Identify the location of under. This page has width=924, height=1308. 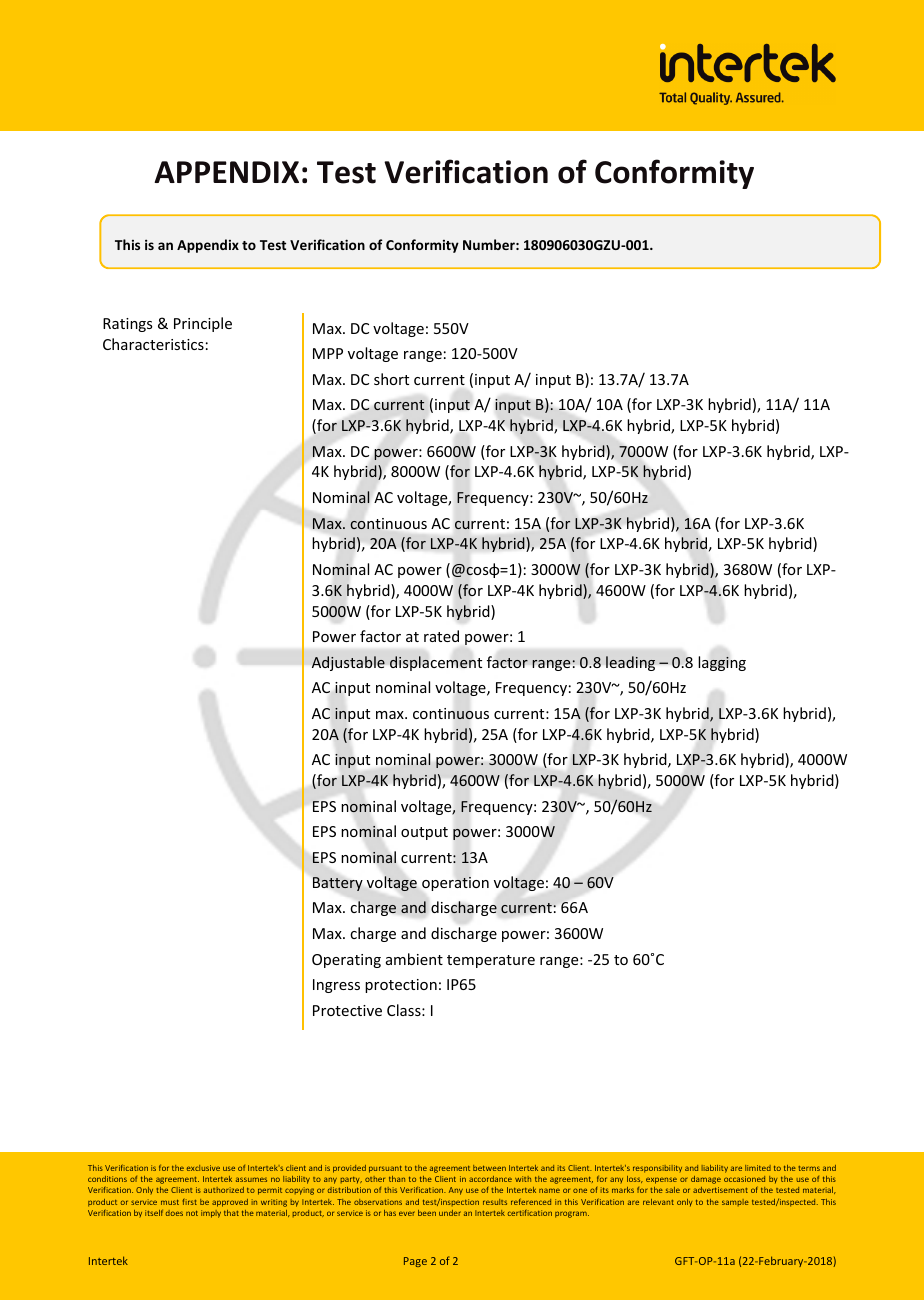
(450, 1213).
